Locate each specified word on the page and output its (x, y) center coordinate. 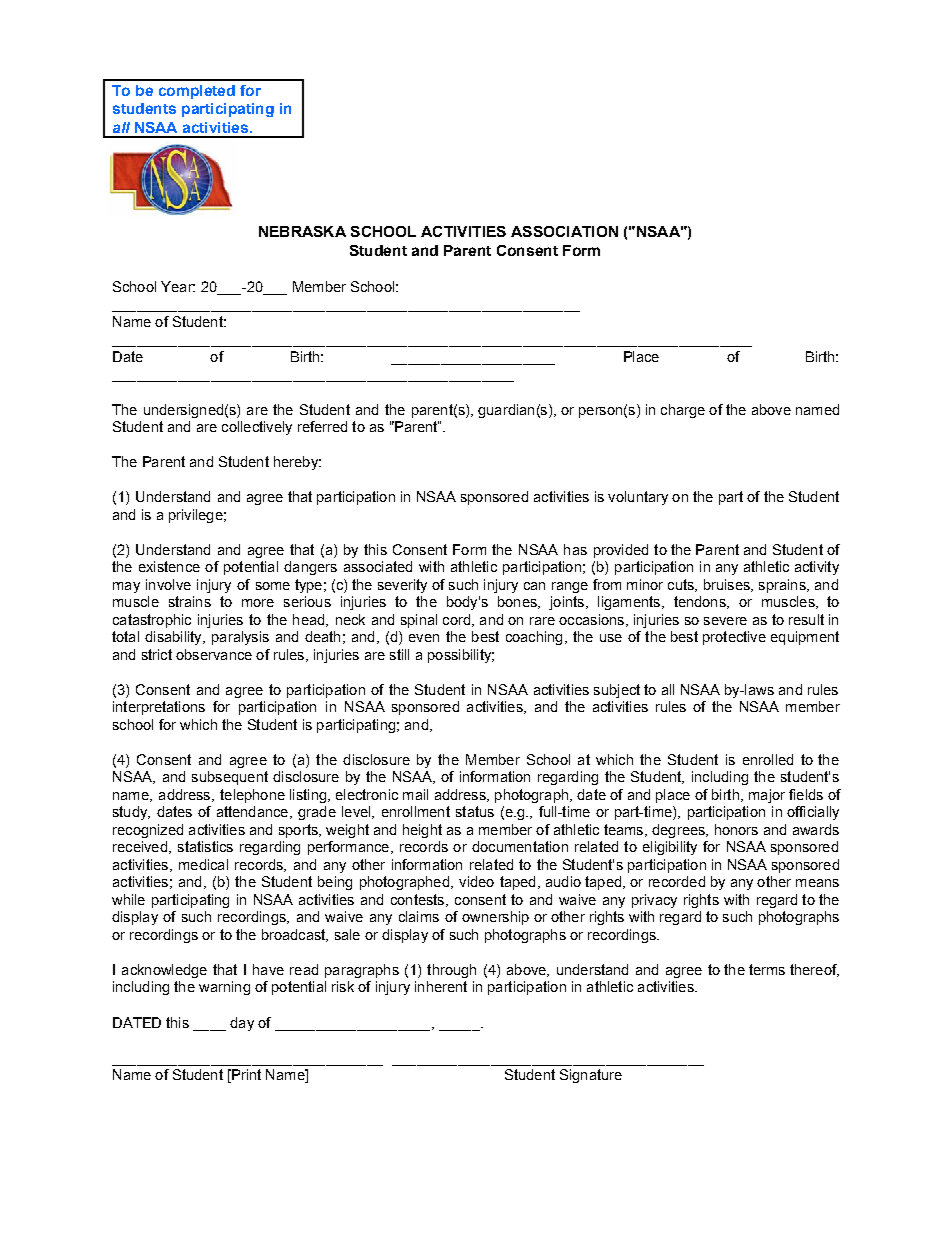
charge (683, 411)
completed (197, 92)
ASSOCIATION (564, 231)
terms (767, 969)
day (242, 1024)
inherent (441, 986)
